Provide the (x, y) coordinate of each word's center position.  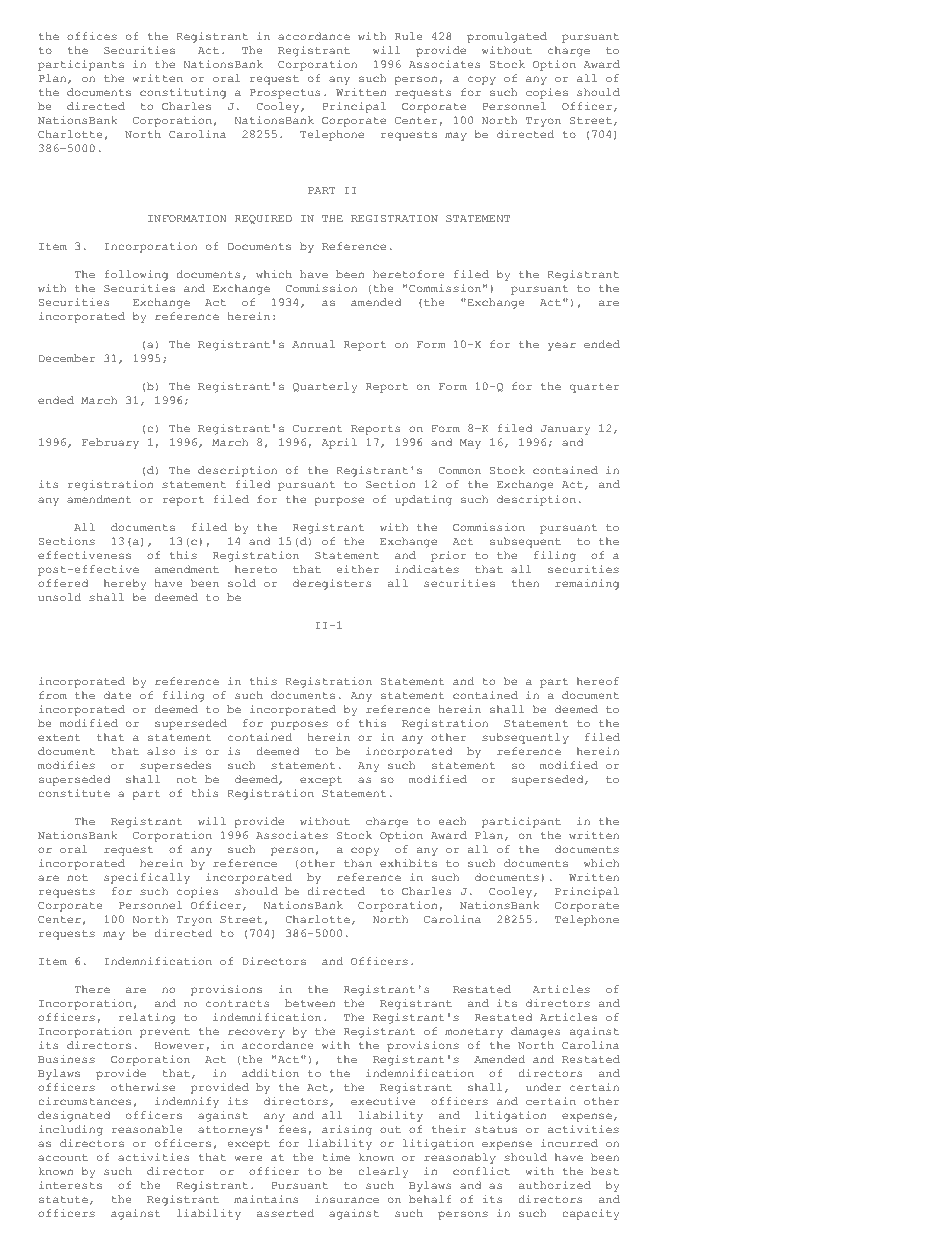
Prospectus (285, 94)
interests (70, 1185)
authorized (555, 1185)
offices (92, 36)
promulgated (507, 37)
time (336, 1157)
